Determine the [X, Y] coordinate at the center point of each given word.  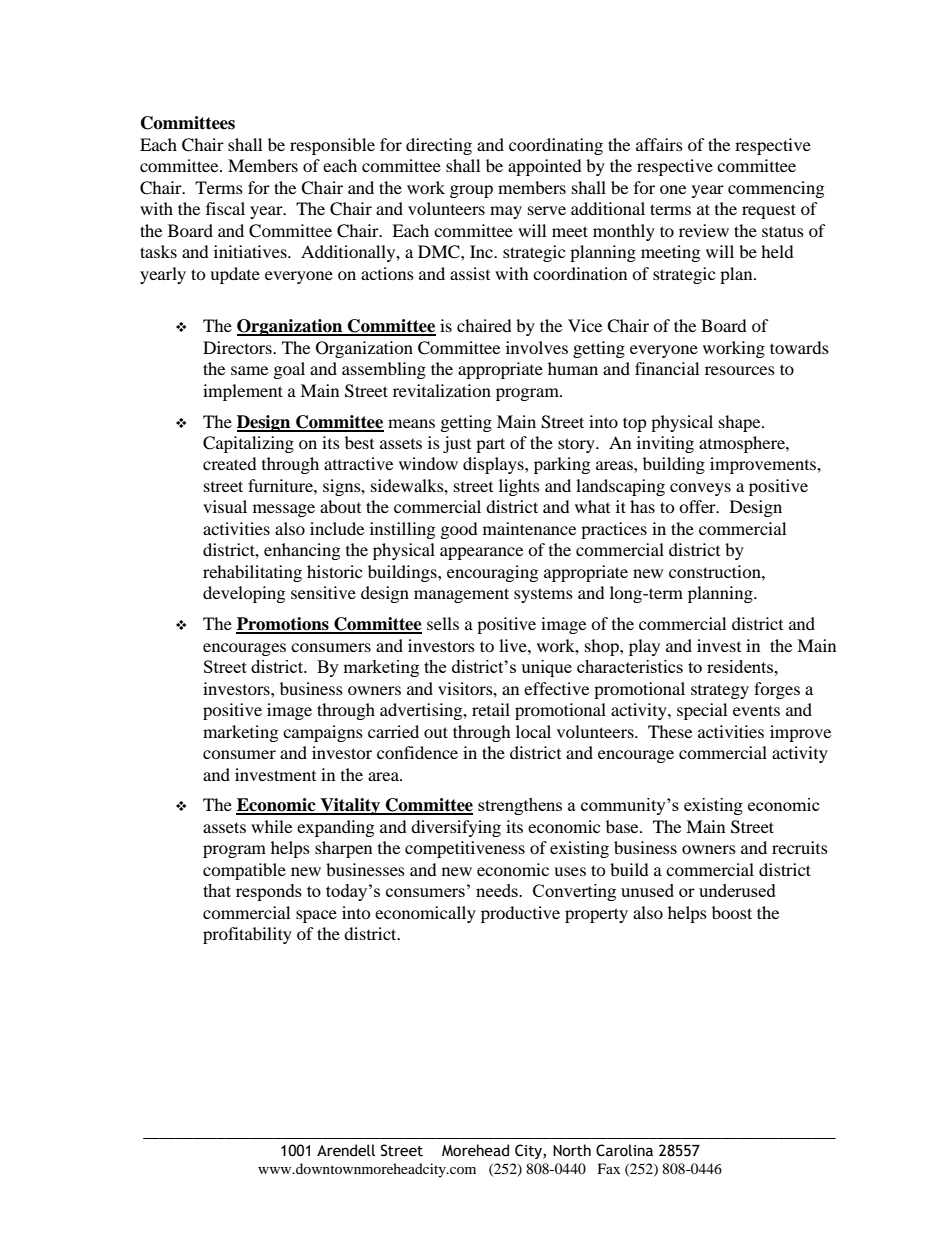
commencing [776, 189]
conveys [700, 489]
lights [519, 487]
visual [225, 506]
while [271, 826]
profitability [247, 935]
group [471, 191]
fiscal [225, 208]
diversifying [456, 828]
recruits [800, 847]
